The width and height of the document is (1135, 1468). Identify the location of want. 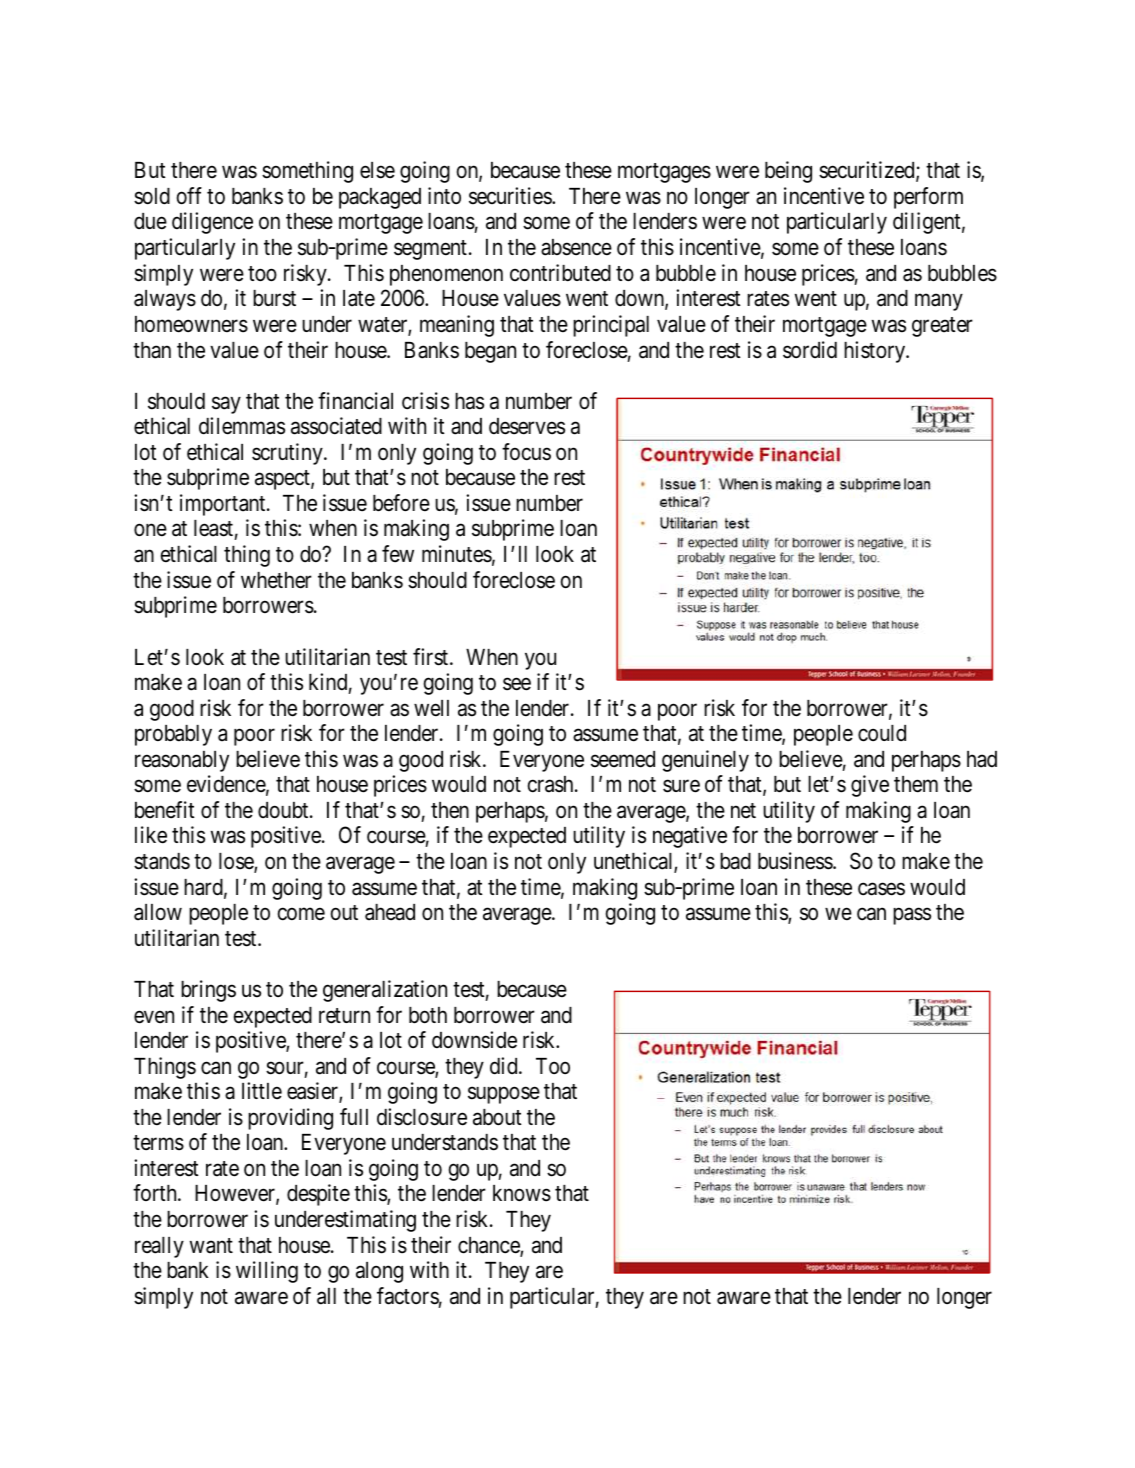
(211, 1246).
